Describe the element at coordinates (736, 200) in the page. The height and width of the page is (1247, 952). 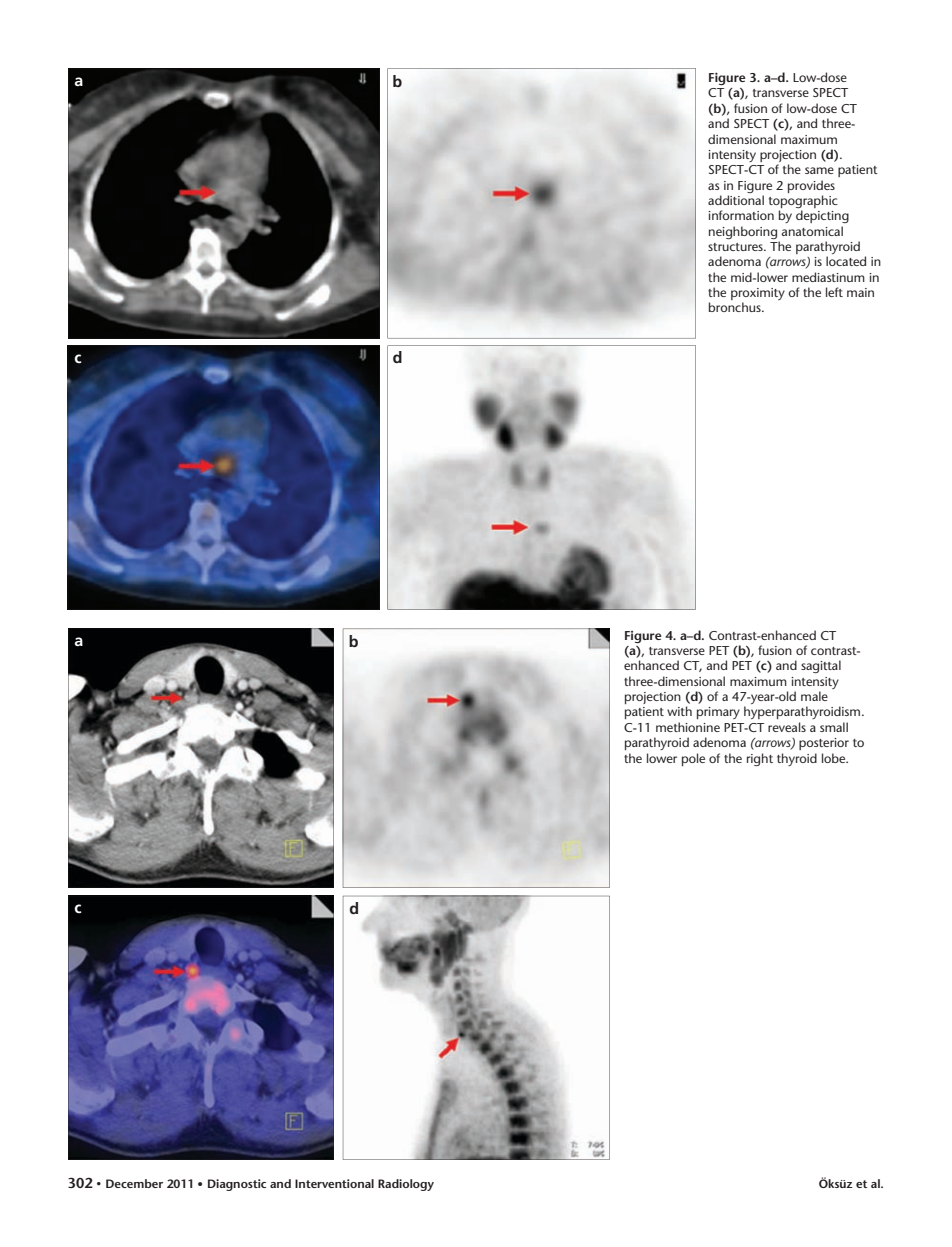
I see `additional` at that location.
